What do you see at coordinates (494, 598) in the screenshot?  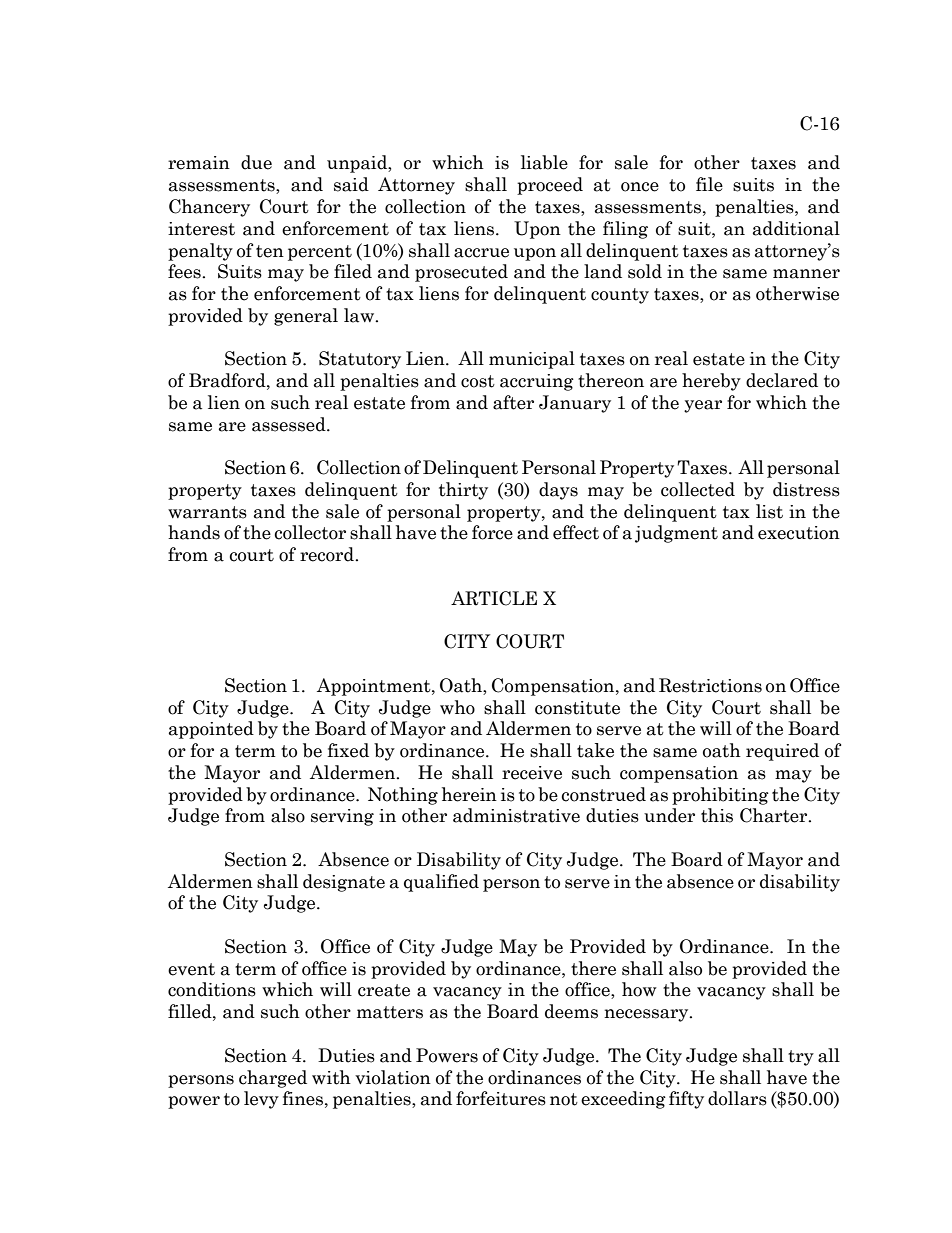 I see `ARTICLE` at bounding box center [494, 598].
